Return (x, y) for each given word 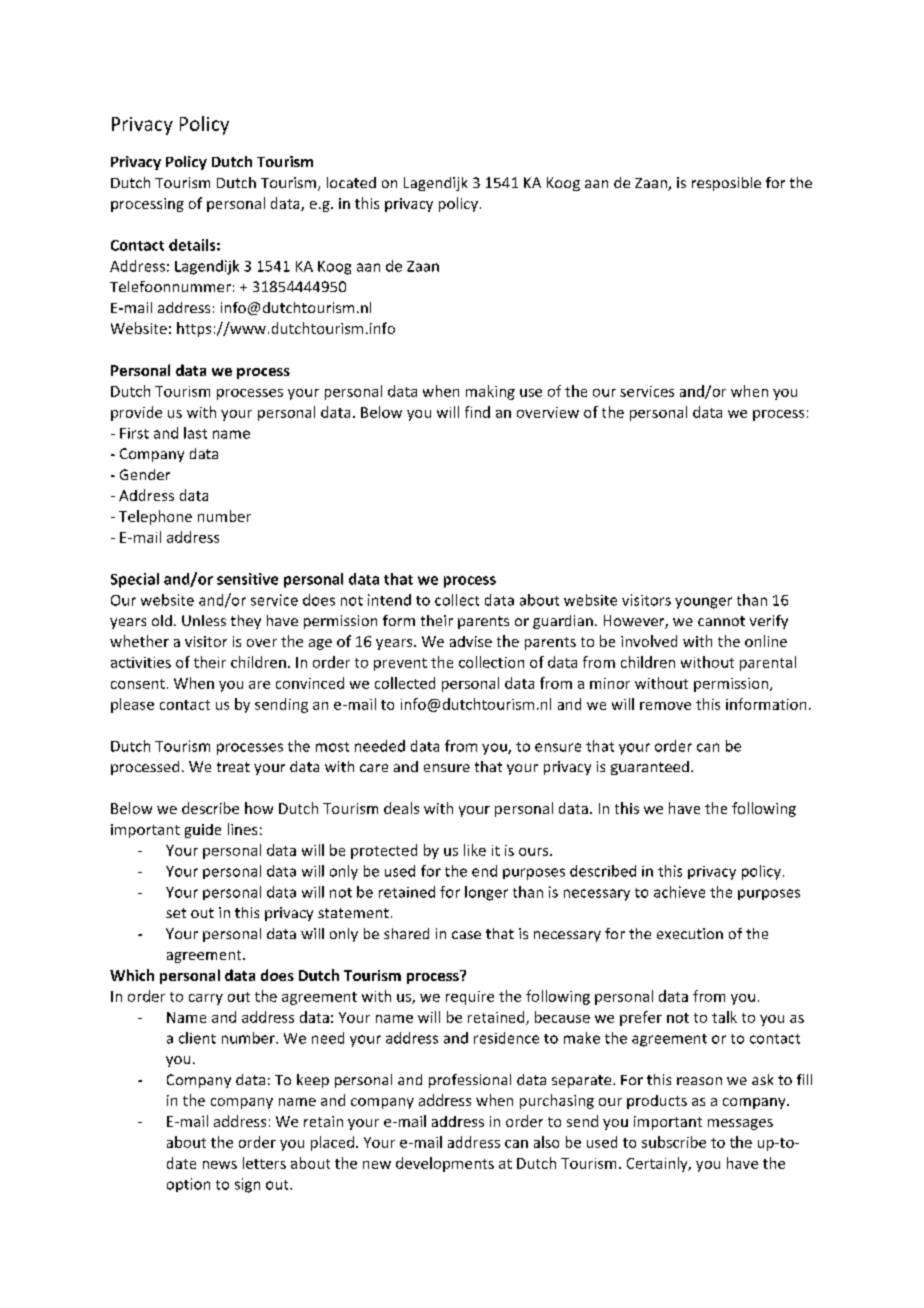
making (490, 392)
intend (389, 600)
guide (203, 831)
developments (445, 1164)
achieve (679, 892)
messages (740, 1124)
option (188, 1185)
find (477, 412)
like (475, 850)
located (351, 182)
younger (703, 603)
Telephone (155, 517)
